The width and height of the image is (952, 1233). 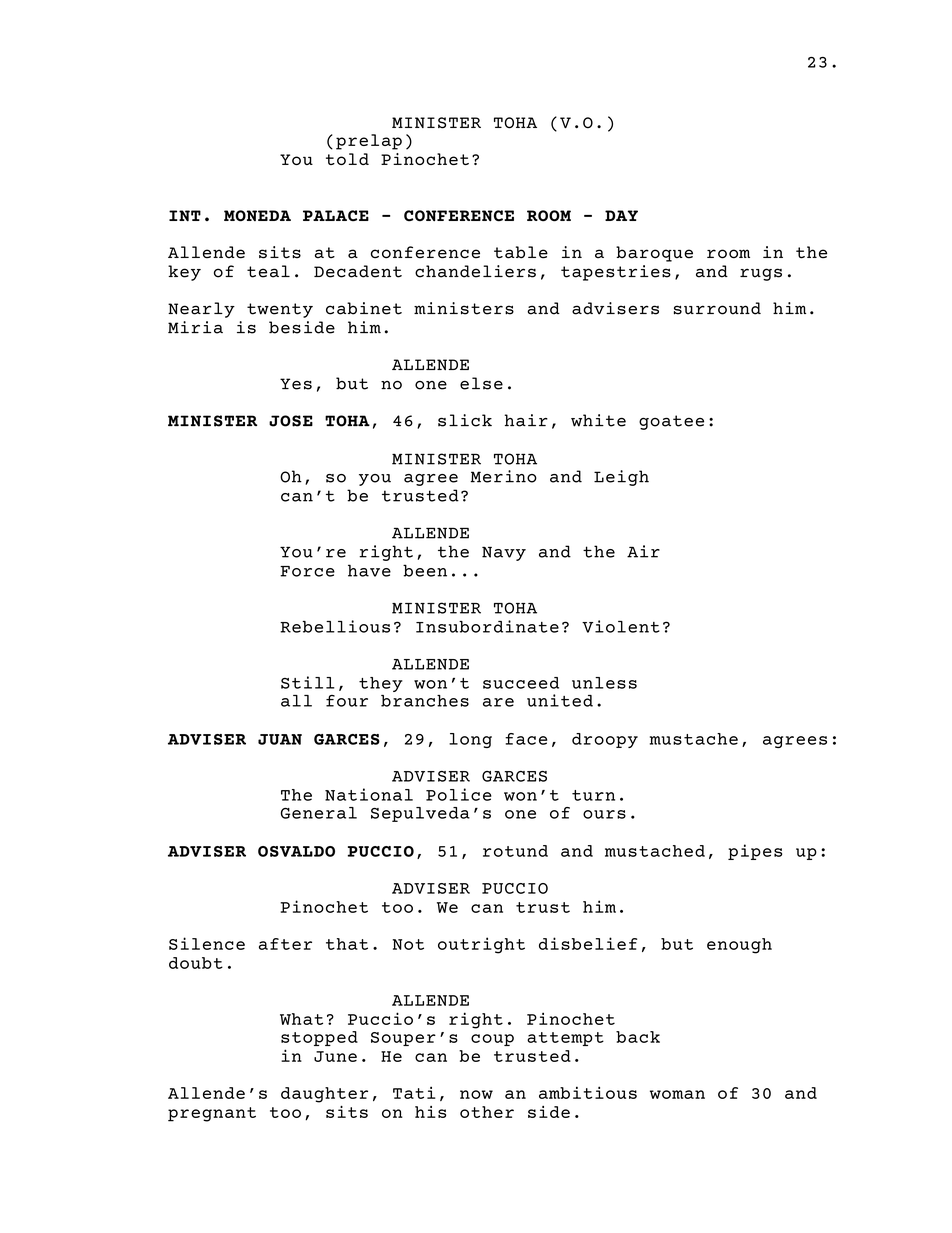 What do you see at coordinates (621, 215) in the image?
I see `DAY` at bounding box center [621, 215].
